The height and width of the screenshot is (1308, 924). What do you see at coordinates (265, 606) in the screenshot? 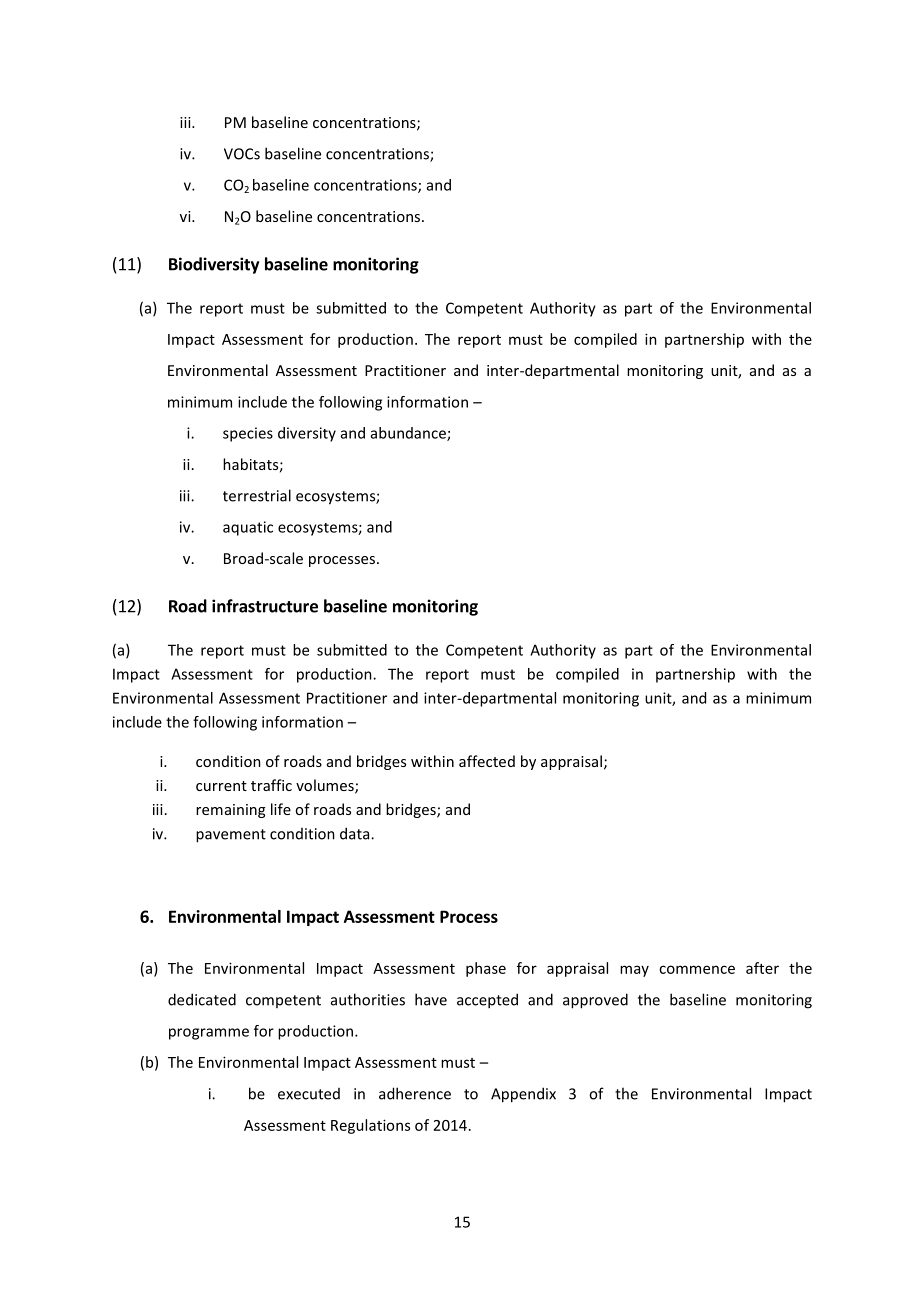
I see `infrastructure` at bounding box center [265, 606].
